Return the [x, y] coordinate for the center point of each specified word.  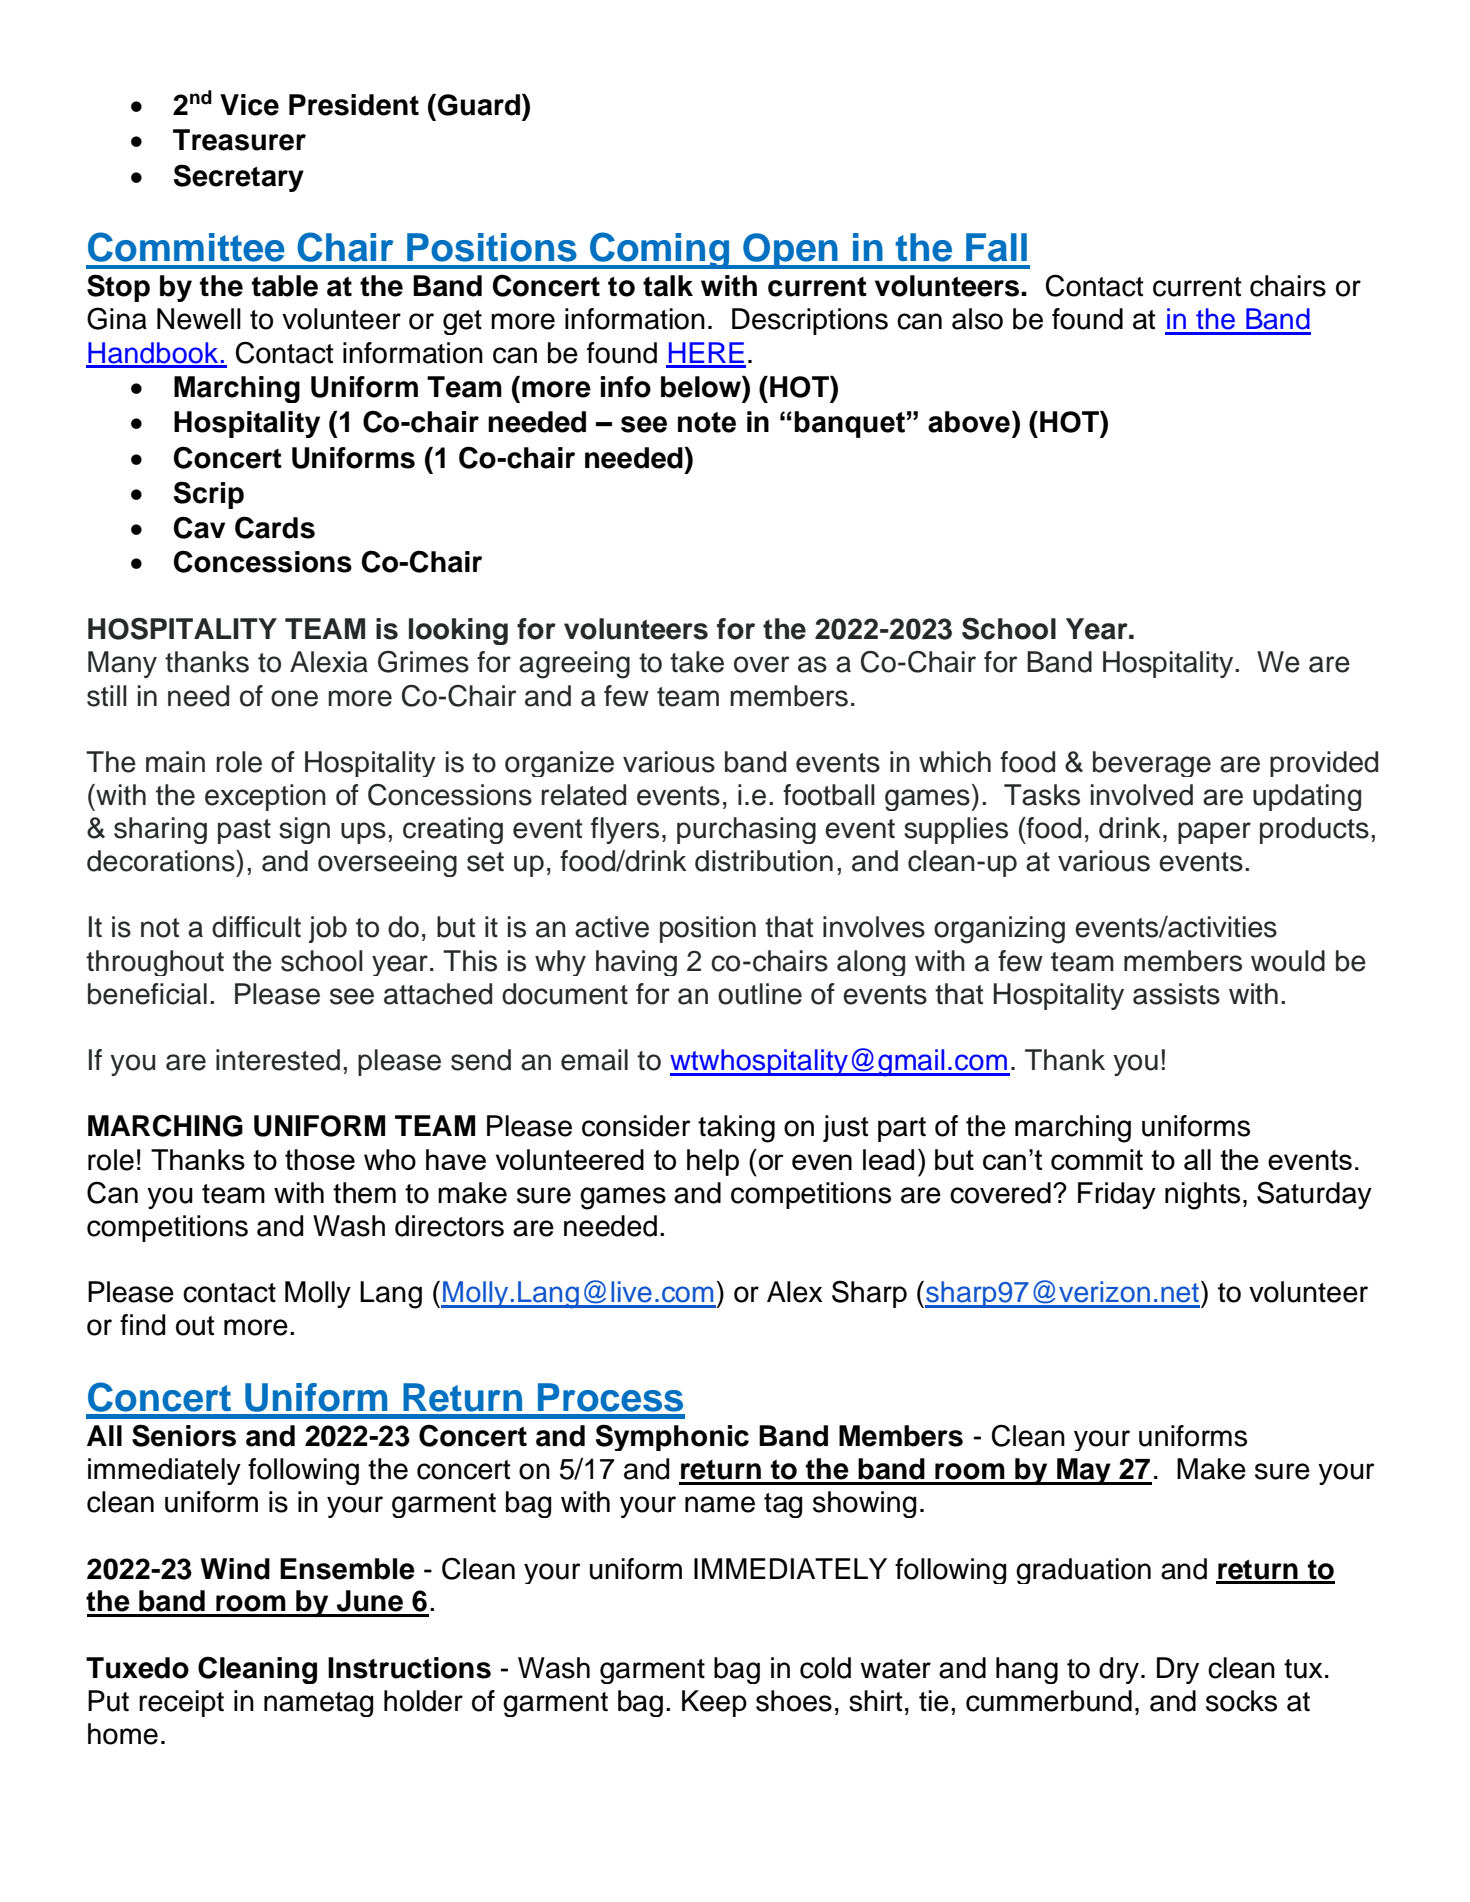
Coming [659, 250]
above [969, 422]
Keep [714, 1703]
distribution [764, 861]
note [707, 422]
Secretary [239, 178]
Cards [275, 527]
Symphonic [672, 1437]
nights [1202, 1196]
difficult [256, 927]
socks [1241, 1701]
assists [1176, 994]
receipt [181, 1703]
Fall [996, 247]
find [142, 1325]
